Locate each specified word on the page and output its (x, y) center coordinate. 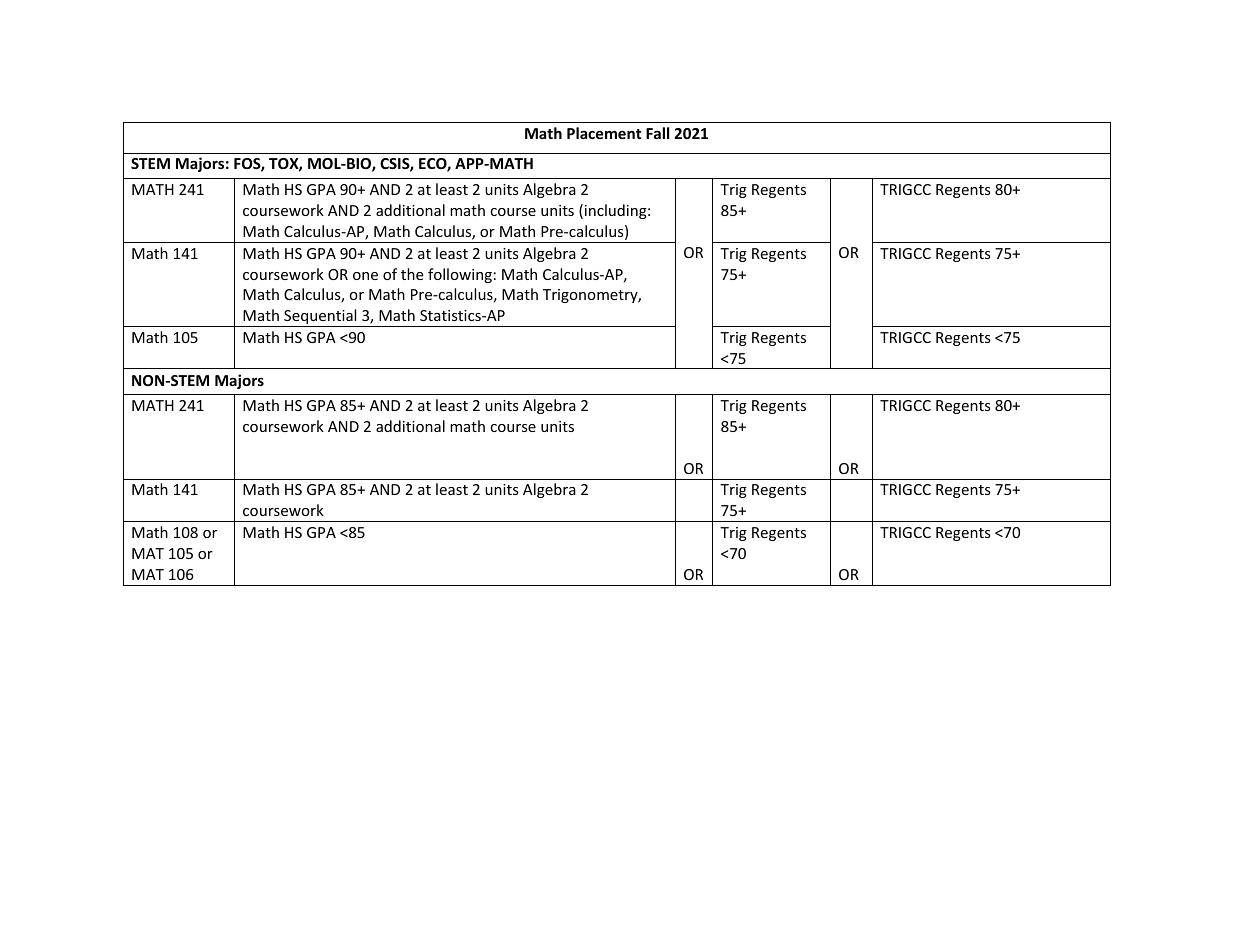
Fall (657, 133)
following (460, 275)
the (412, 274)
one (365, 276)
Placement (604, 133)
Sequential (320, 318)
